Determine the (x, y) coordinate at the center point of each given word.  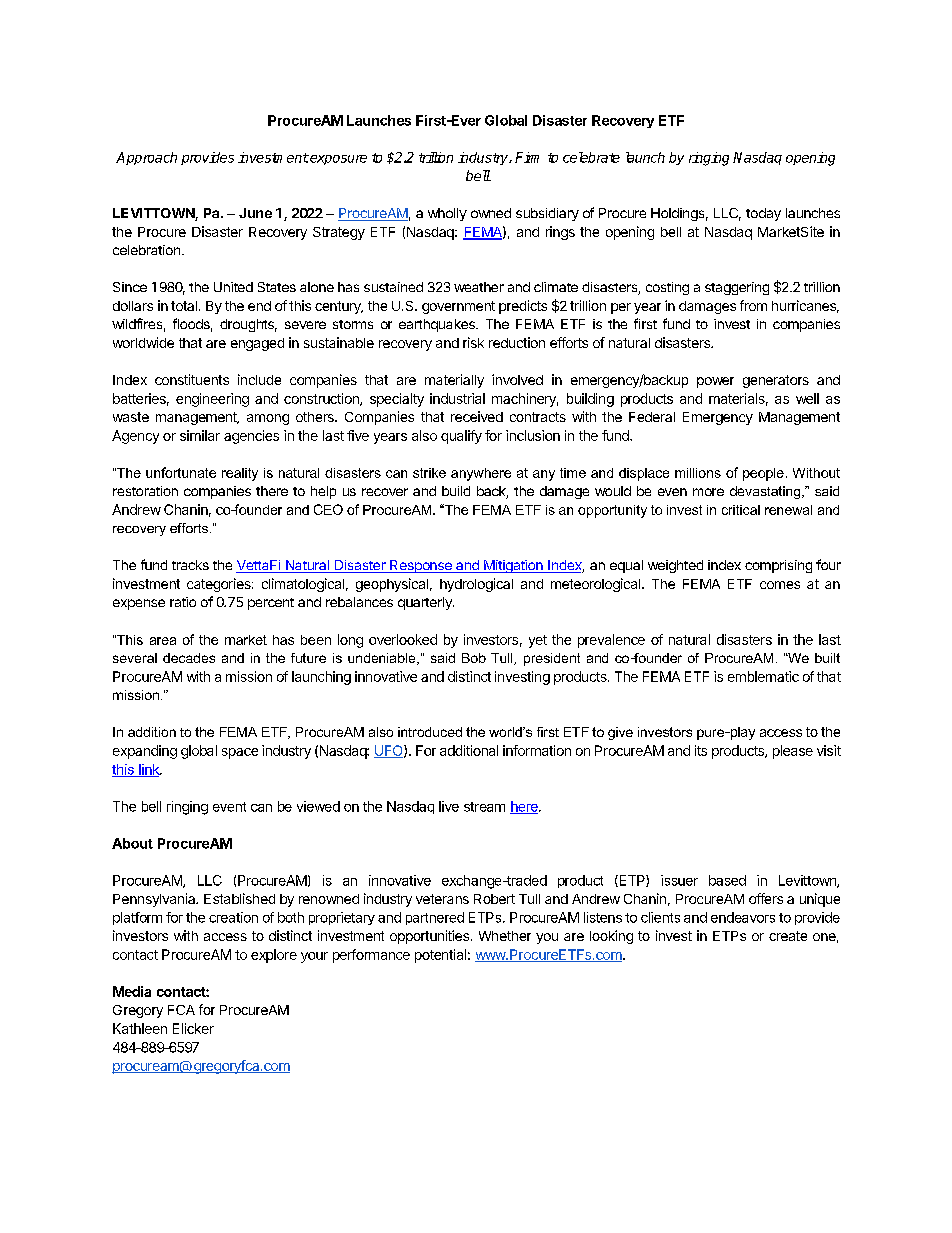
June (255, 213)
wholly (447, 214)
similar (200, 435)
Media (132, 991)
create (788, 936)
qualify (461, 437)
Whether (505, 936)
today (763, 214)
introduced (430, 732)
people (763, 474)
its (701, 750)
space (240, 753)
